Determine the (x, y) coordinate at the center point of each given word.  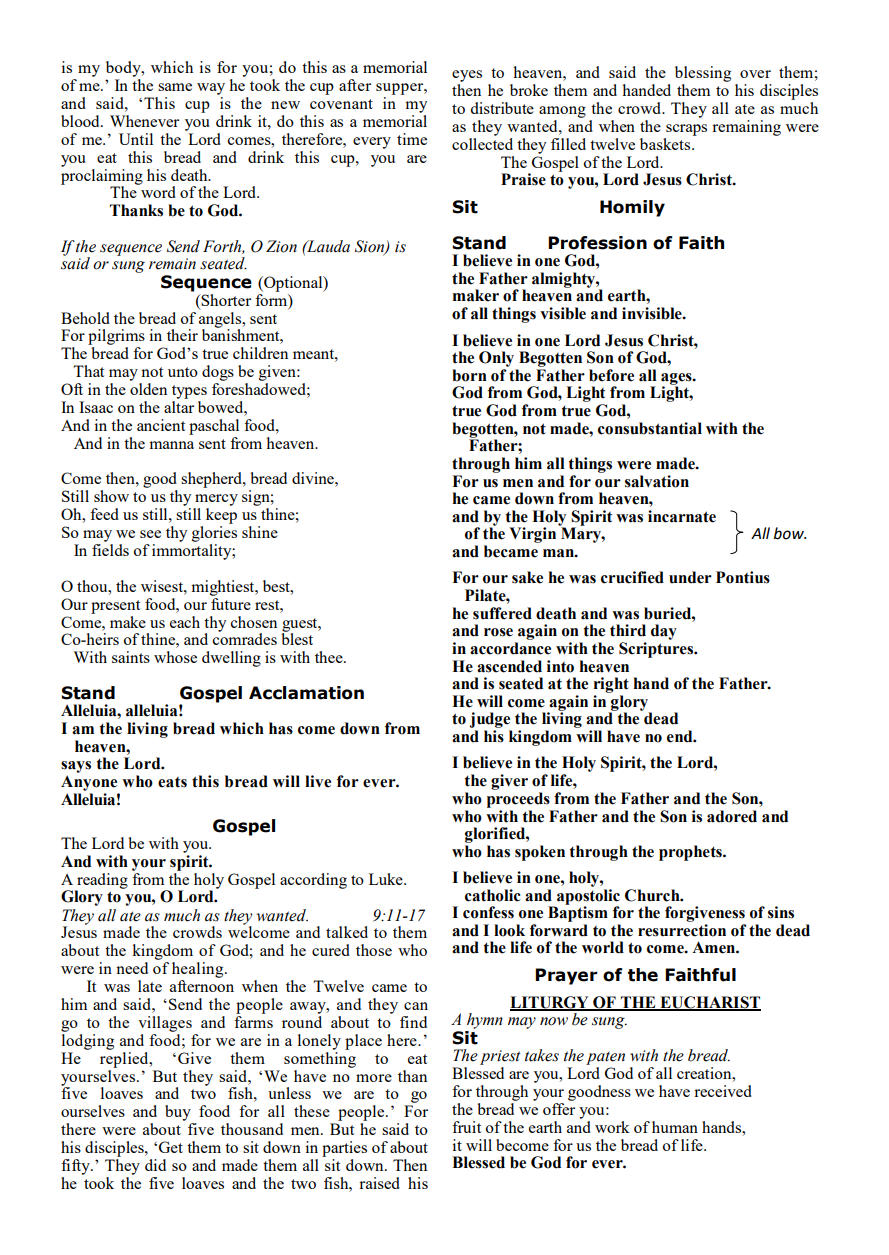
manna (171, 445)
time (412, 139)
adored (732, 816)
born (469, 375)
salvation (657, 481)
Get (171, 1147)
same (175, 87)
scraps (686, 130)
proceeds (518, 800)
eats (172, 782)
